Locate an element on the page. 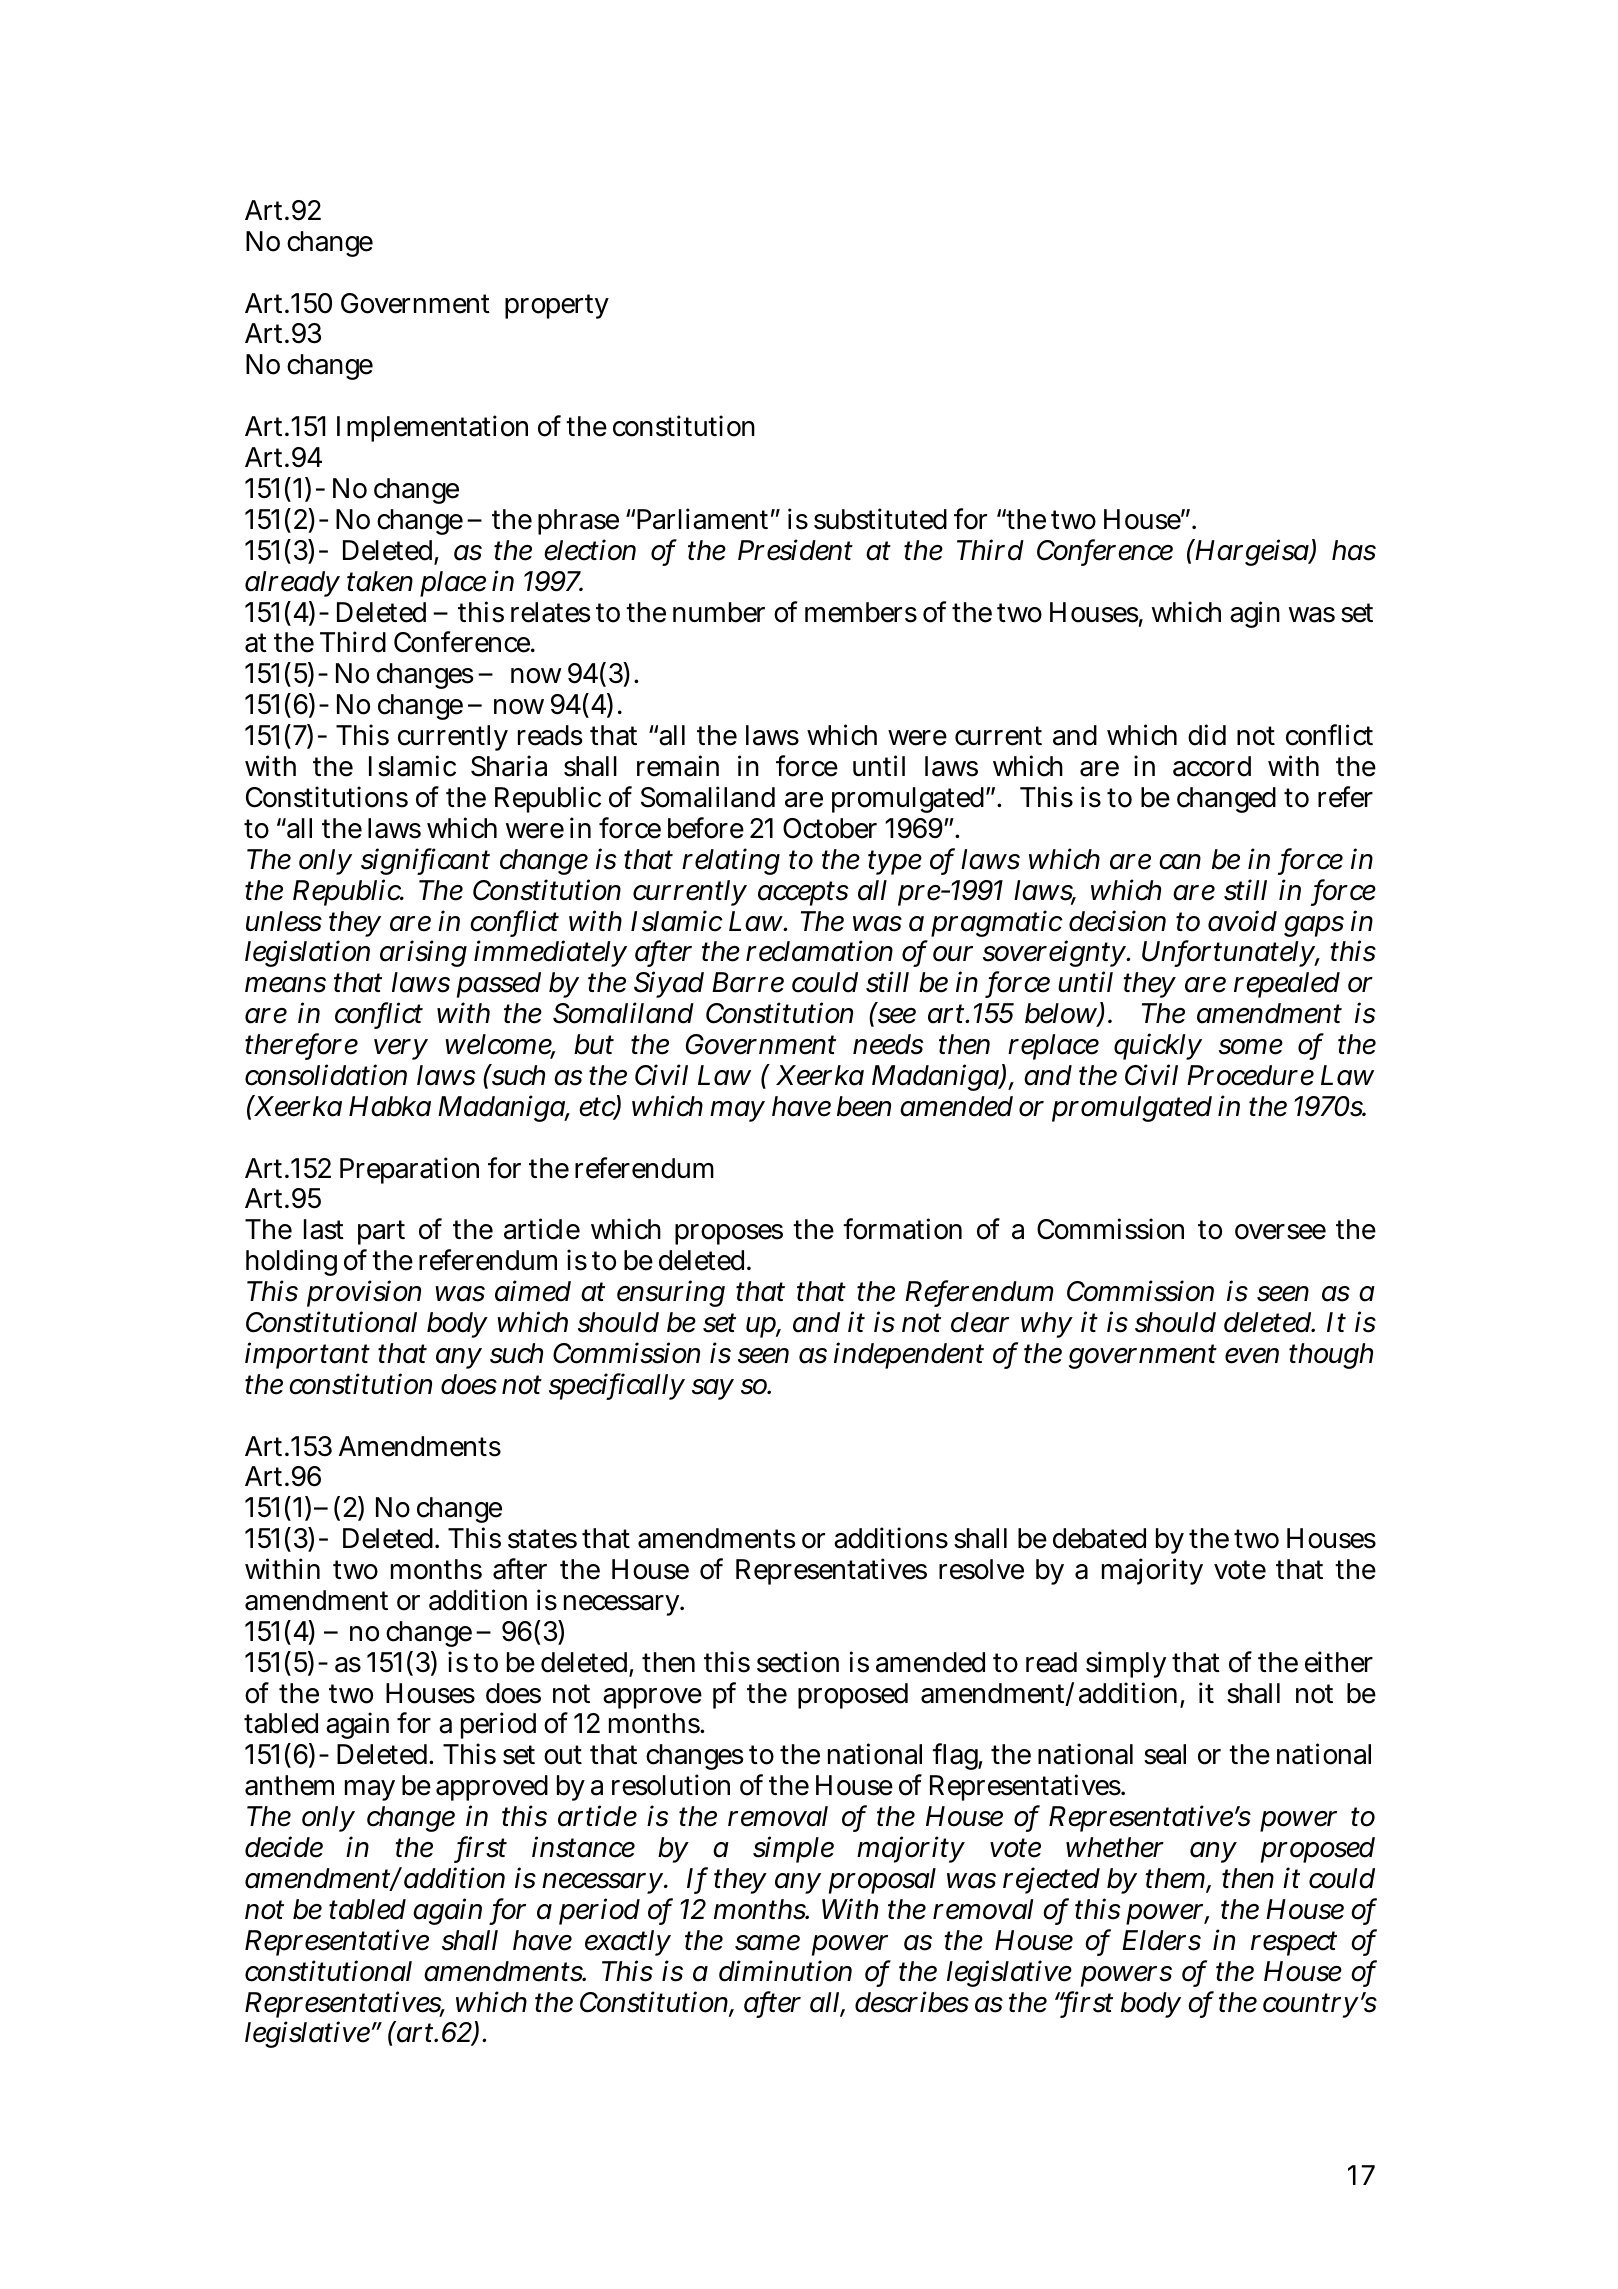  say is located at coordinates (713, 1389).
